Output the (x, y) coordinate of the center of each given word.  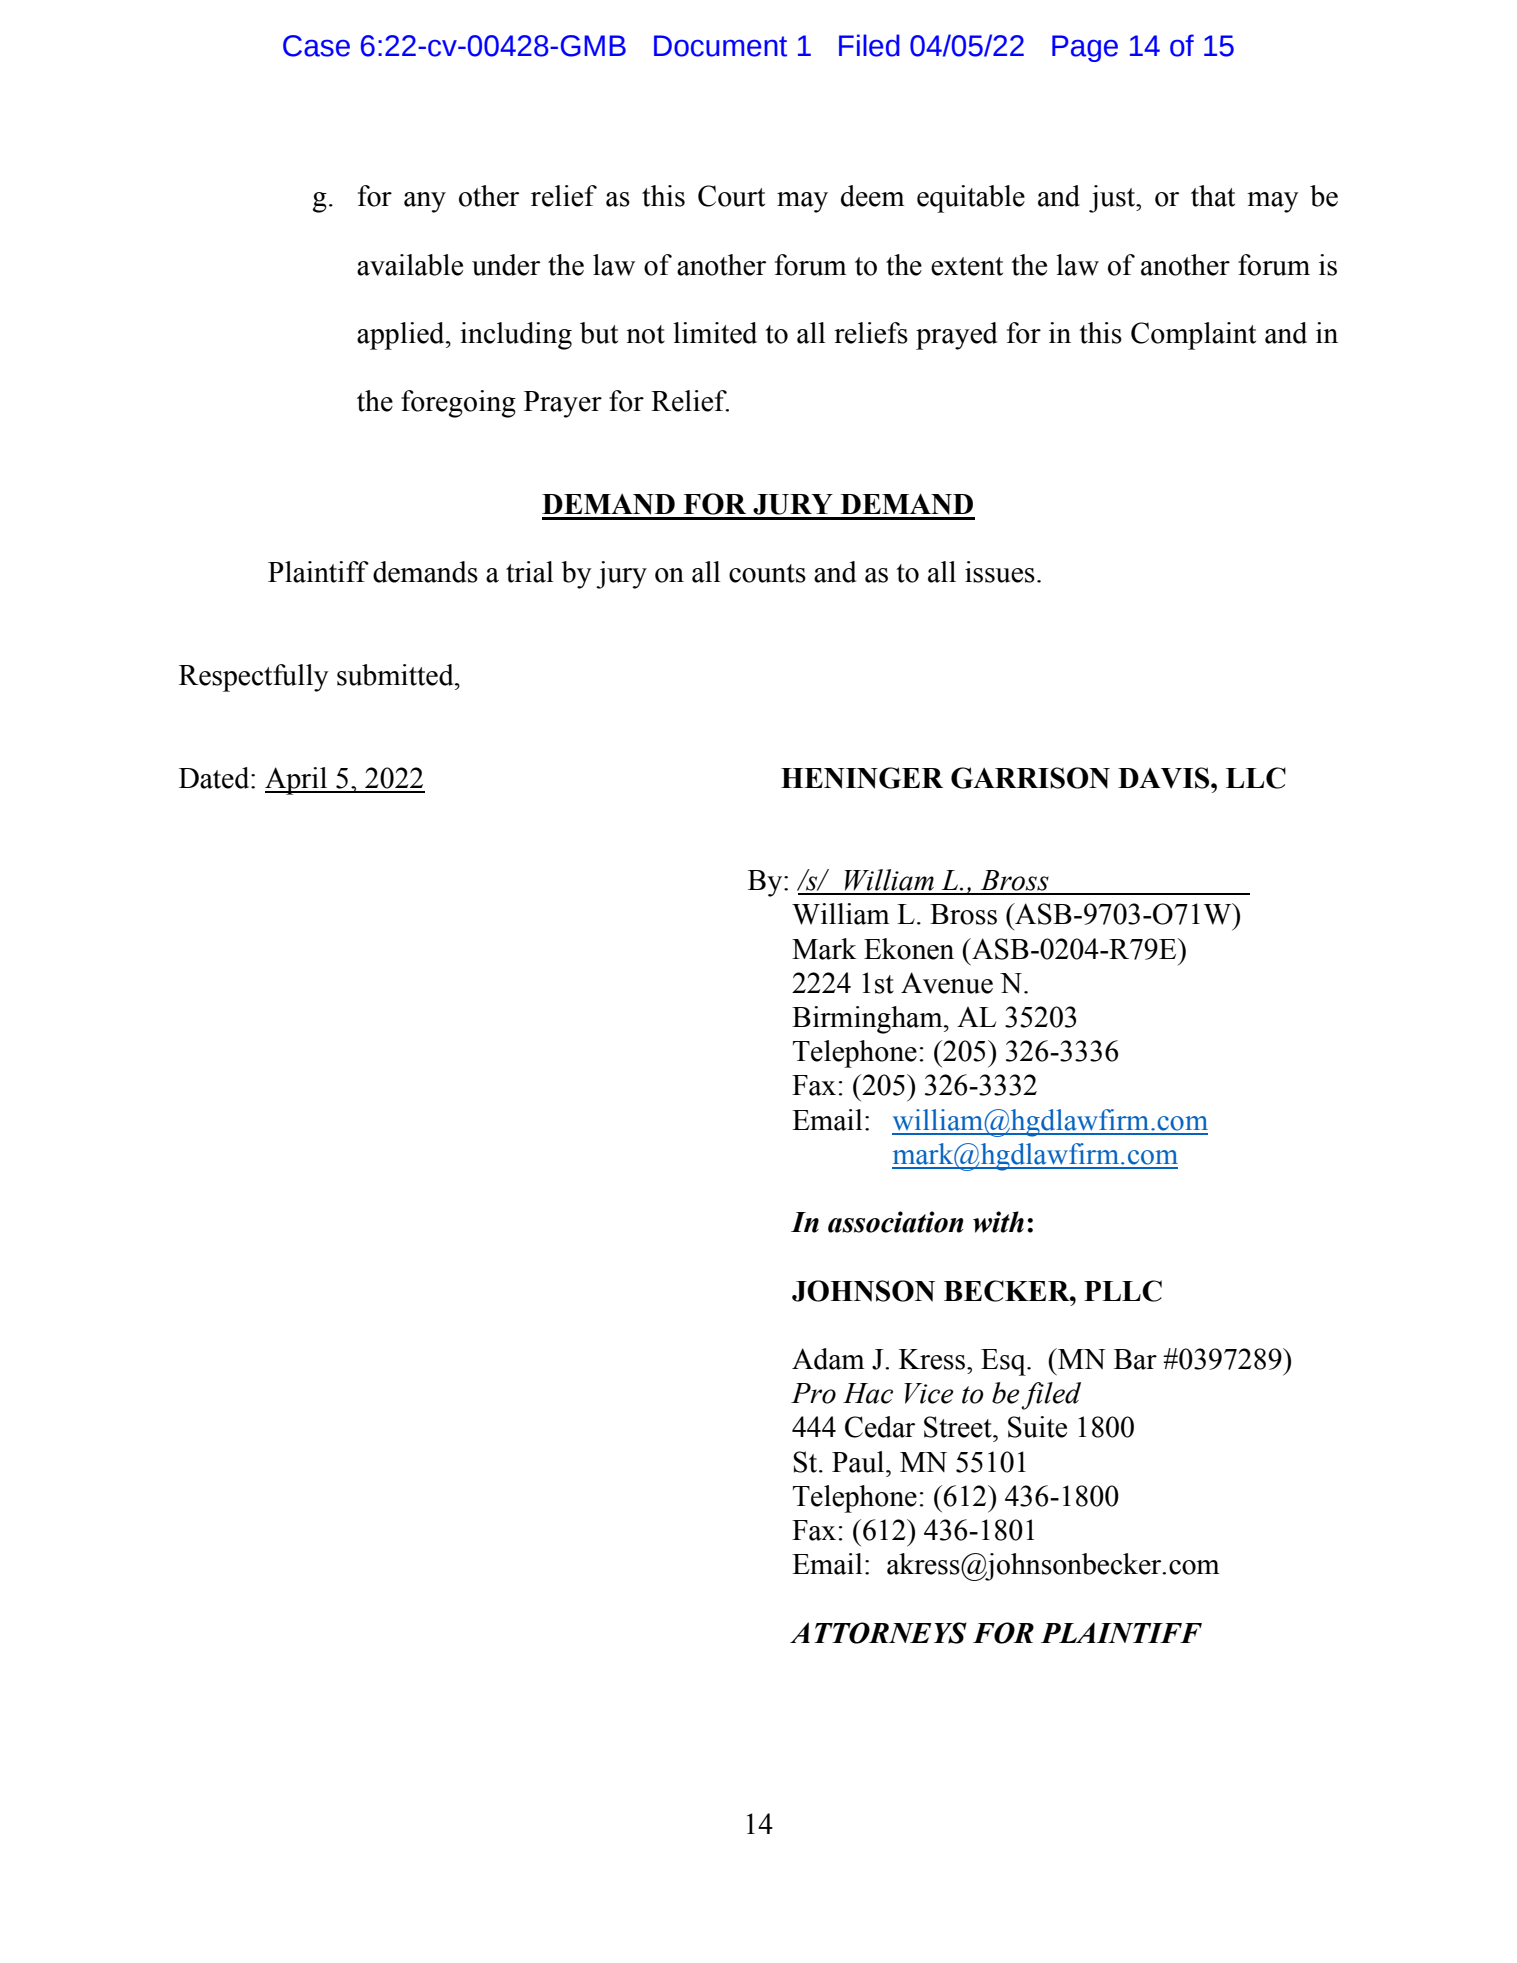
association (896, 1222)
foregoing (458, 404)
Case (316, 46)
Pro (813, 1393)
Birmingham (868, 1020)
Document (720, 46)
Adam (828, 1359)
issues (1000, 572)
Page (1085, 48)
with (998, 1222)
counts (767, 573)
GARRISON (1030, 778)
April (297, 781)
